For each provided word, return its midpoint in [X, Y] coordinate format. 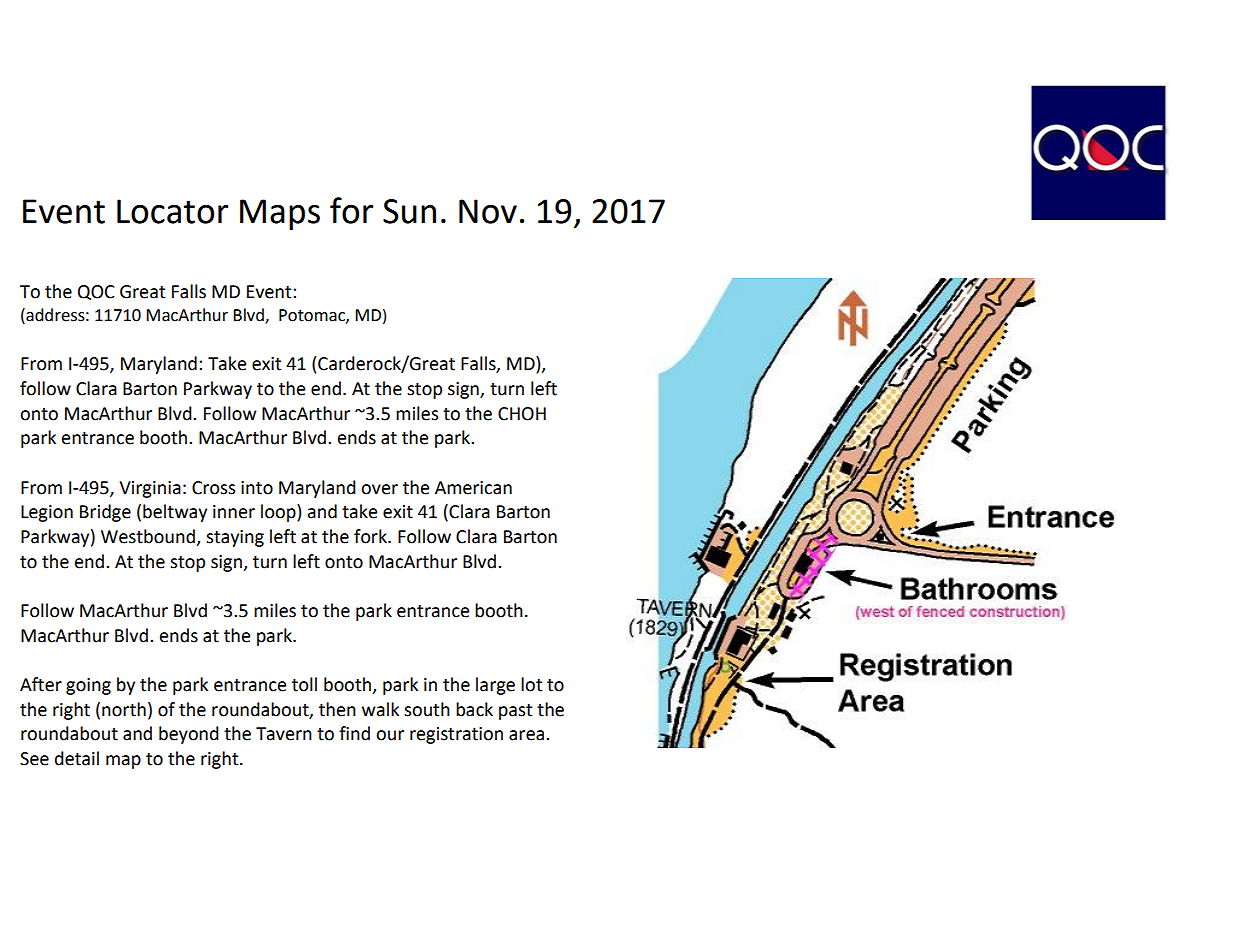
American [473, 488]
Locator [172, 211]
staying [235, 538]
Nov [488, 211]
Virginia [150, 489]
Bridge [105, 513]
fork [371, 536]
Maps [280, 214]
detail [77, 758]
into [257, 488]
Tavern [284, 734]
